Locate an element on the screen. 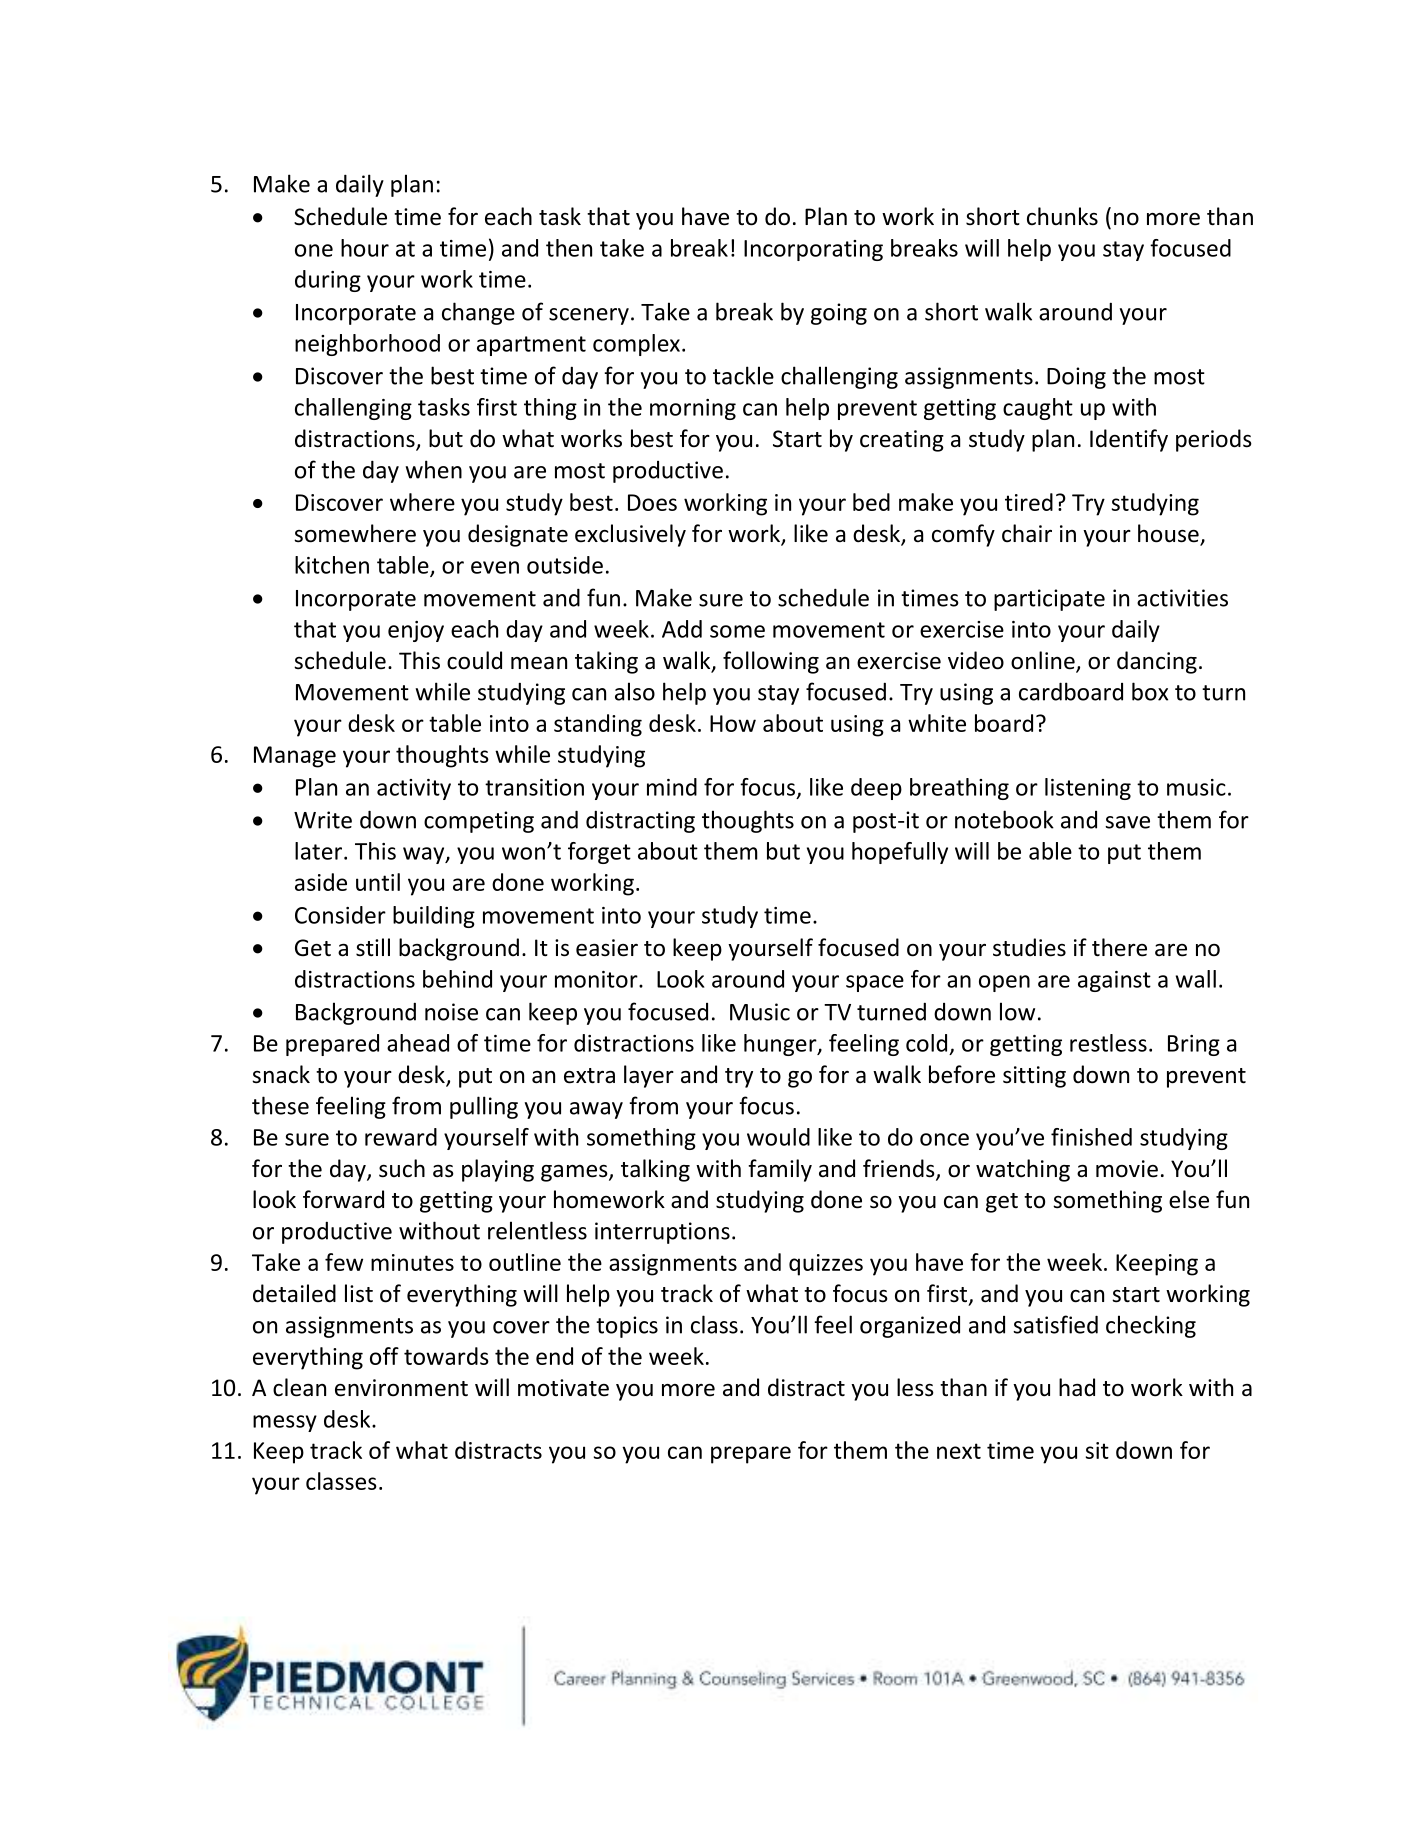  enjoy is located at coordinates (416, 631).
